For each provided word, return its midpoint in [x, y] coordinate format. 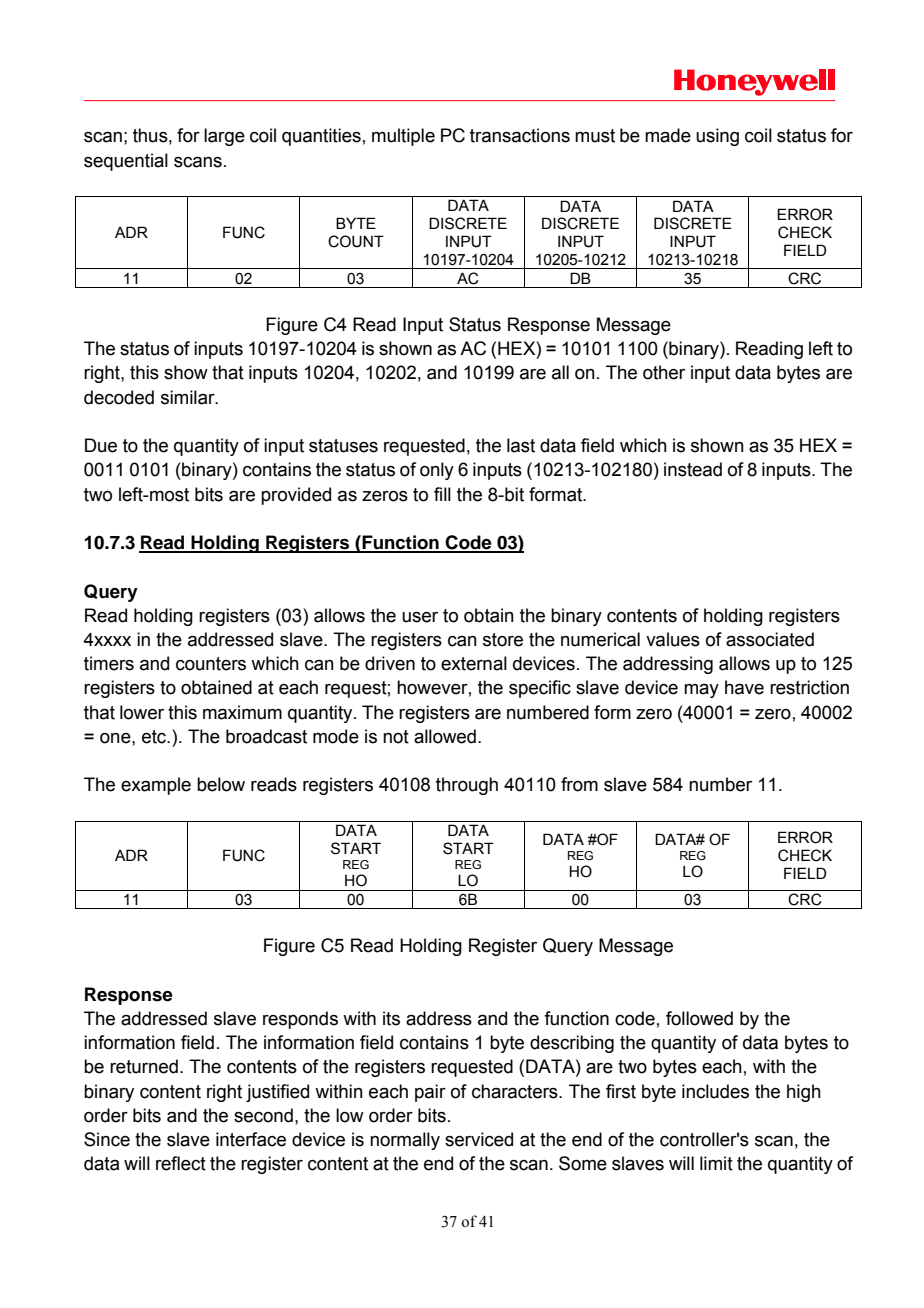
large [224, 137]
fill [442, 494]
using [717, 137]
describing [572, 1044]
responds [300, 1020]
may [701, 691]
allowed [445, 736]
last [521, 445]
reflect [181, 1163]
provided [296, 496]
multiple [403, 137]
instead [693, 469]
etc [155, 737]
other [664, 372]
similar [189, 397]
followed [699, 1018]
